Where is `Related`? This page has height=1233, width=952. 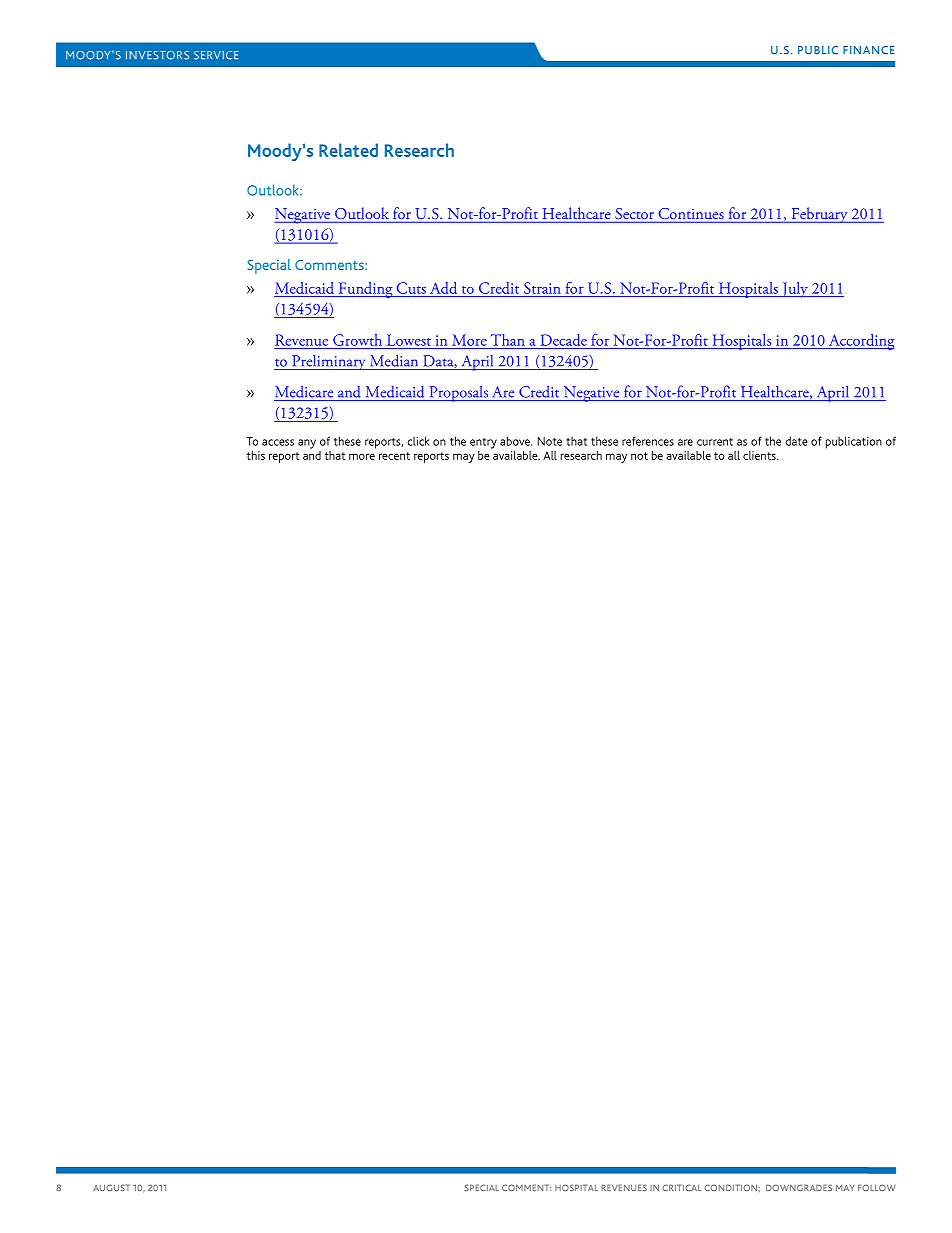 Related is located at coordinates (348, 150).
